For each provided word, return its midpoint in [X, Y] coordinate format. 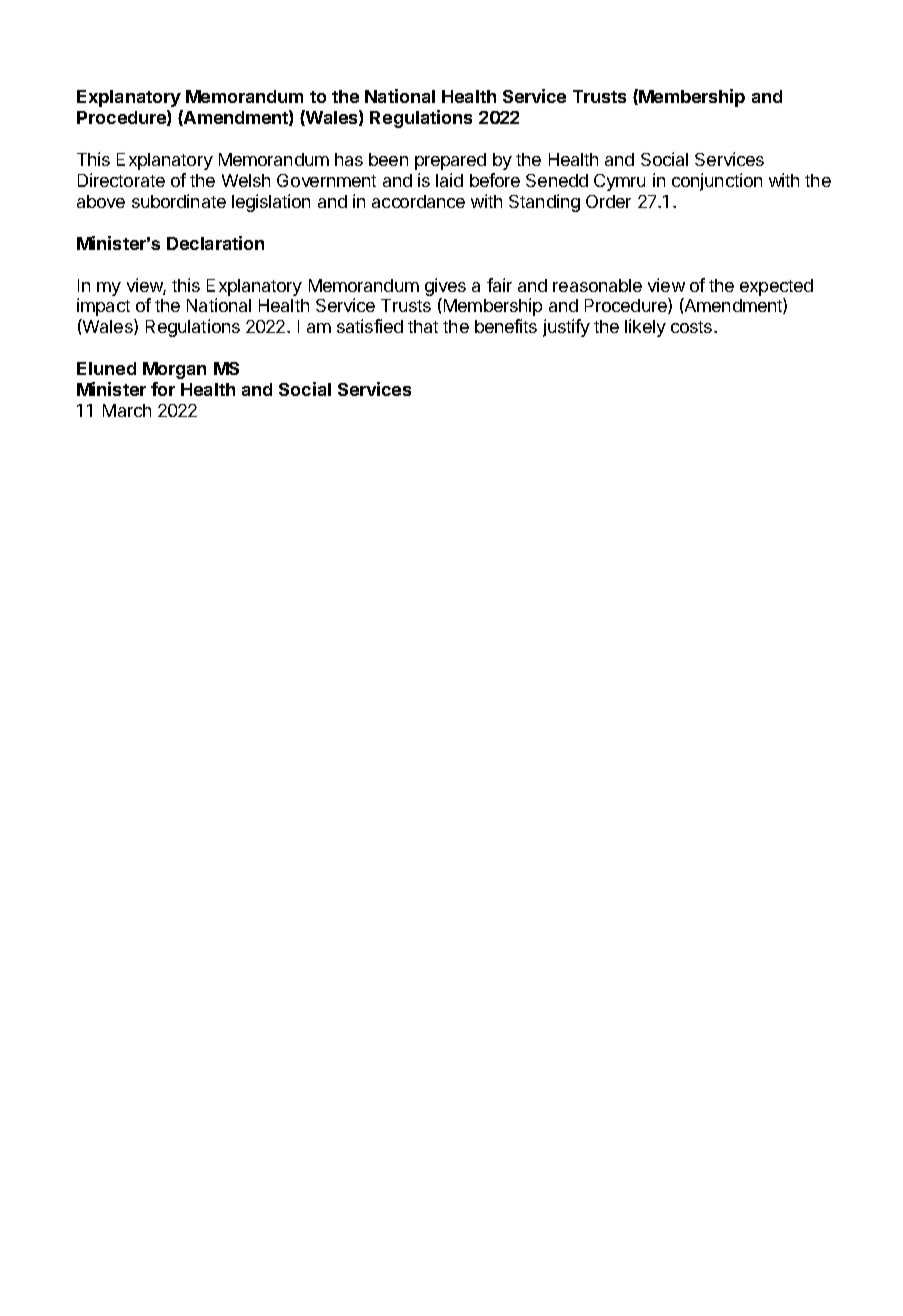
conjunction [717, 182]
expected [776, 287]
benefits [506, 326]
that [423, 326]
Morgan [174, 370]
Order [608, 201]
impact [103, 307]
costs [693, 327]
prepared [450, 161]
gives [445, 288]
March [127, 410]
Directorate [121, 180]
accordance [418, 201]
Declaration [215, 243]
